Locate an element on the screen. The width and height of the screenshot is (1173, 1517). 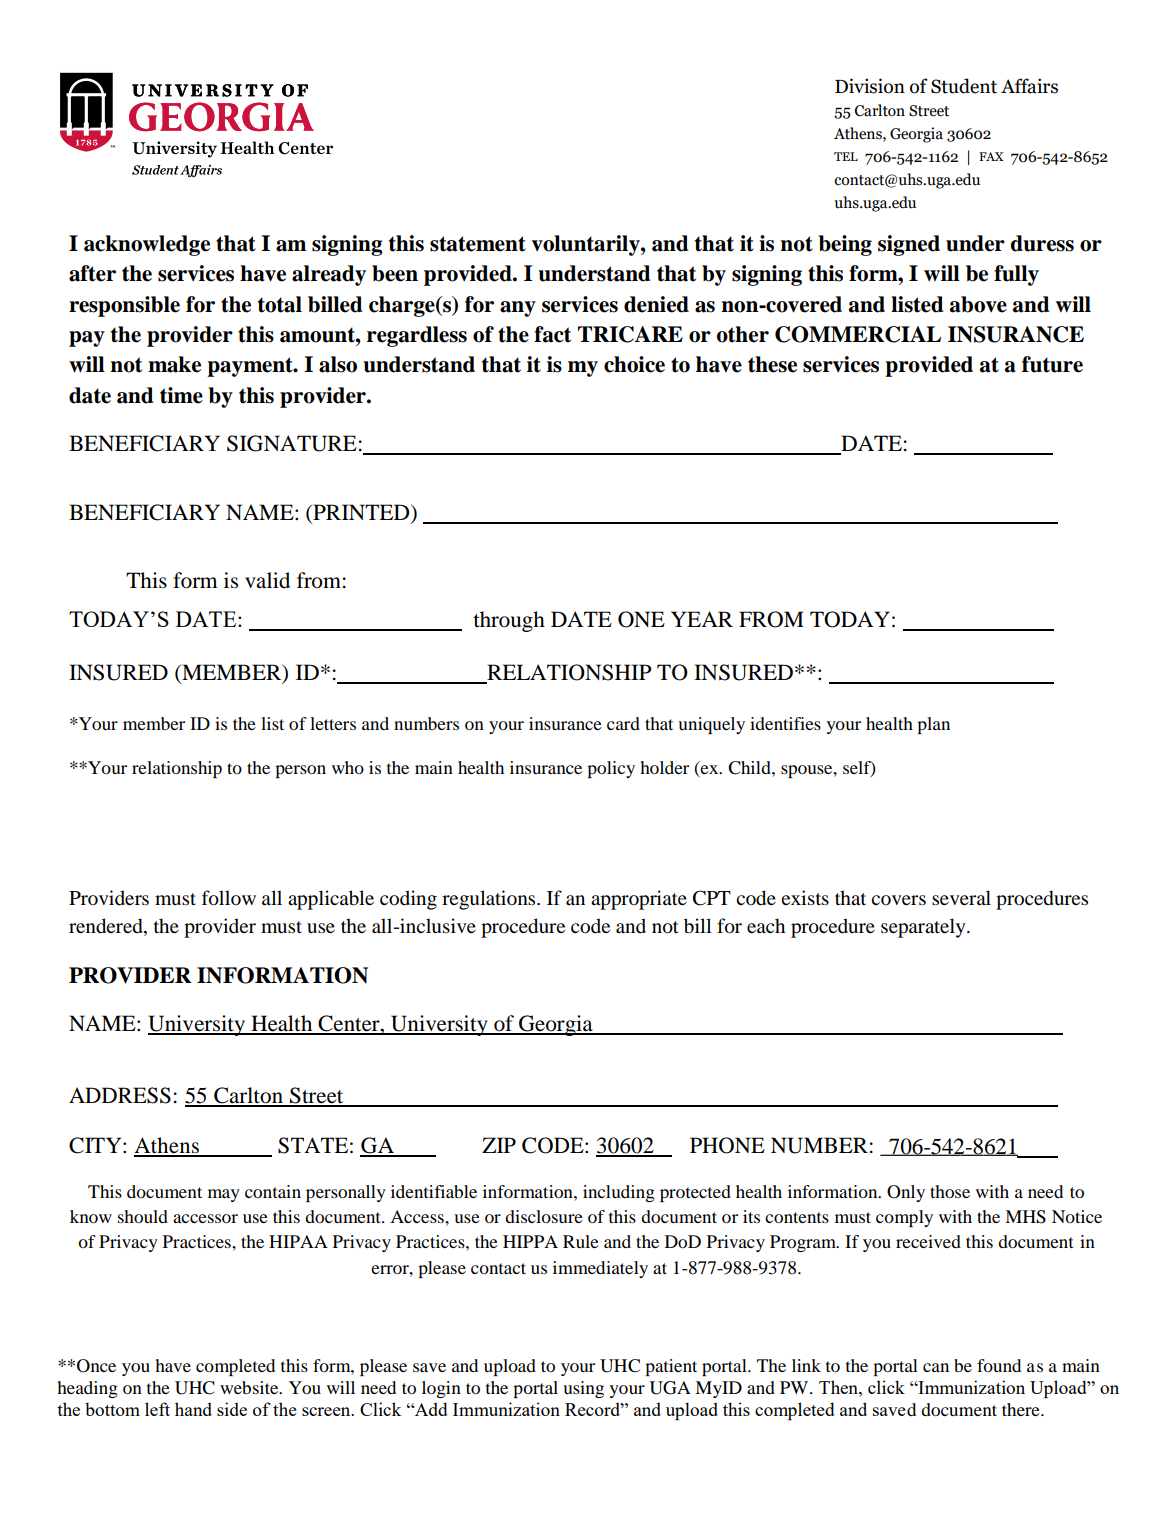
several is located at coordinates (961, 897).
